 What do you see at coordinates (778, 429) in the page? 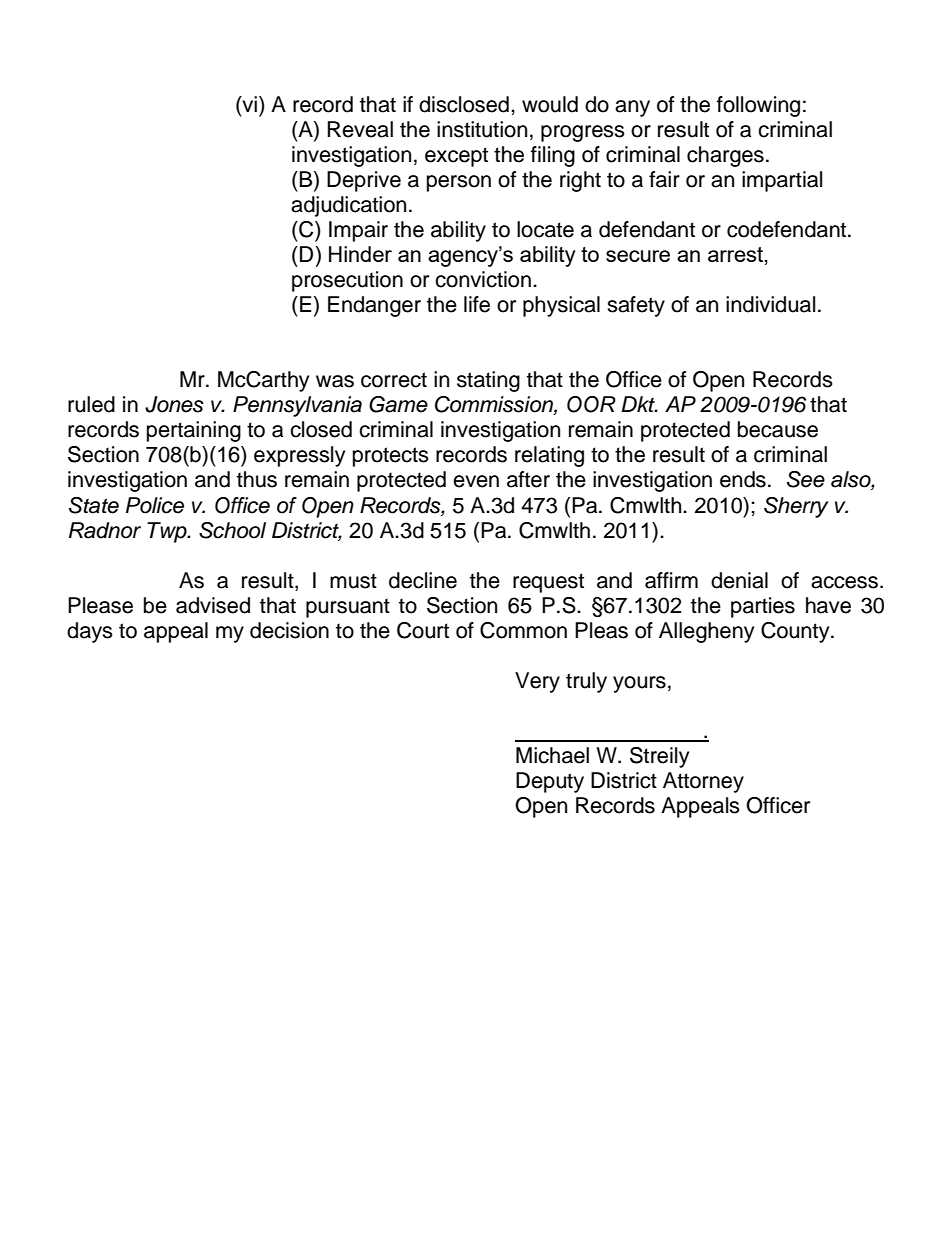
I see `because` at bounding box center [778, 429].
